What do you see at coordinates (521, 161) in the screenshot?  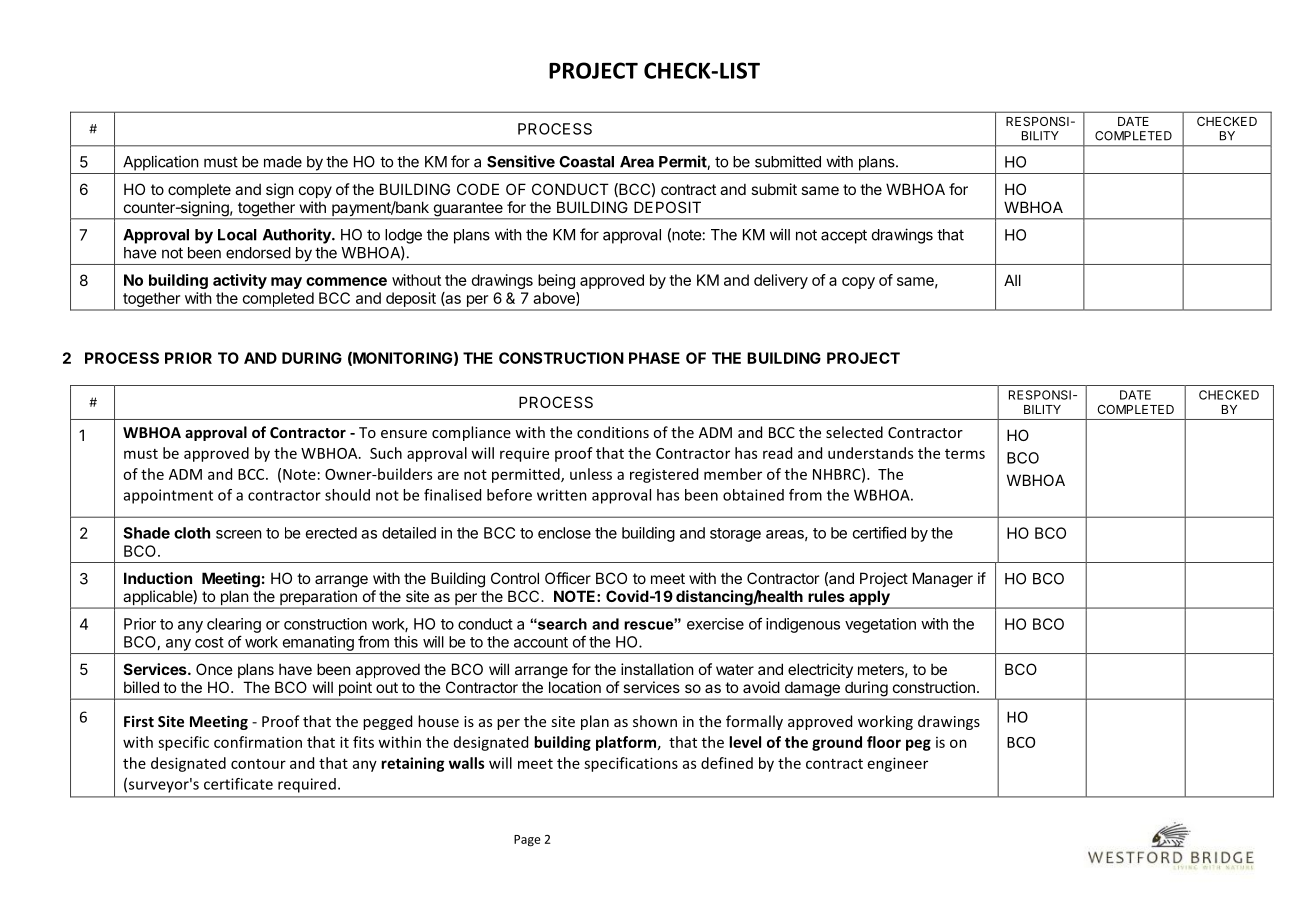 I see `Sensitive` at bounding box center [521, 161].
